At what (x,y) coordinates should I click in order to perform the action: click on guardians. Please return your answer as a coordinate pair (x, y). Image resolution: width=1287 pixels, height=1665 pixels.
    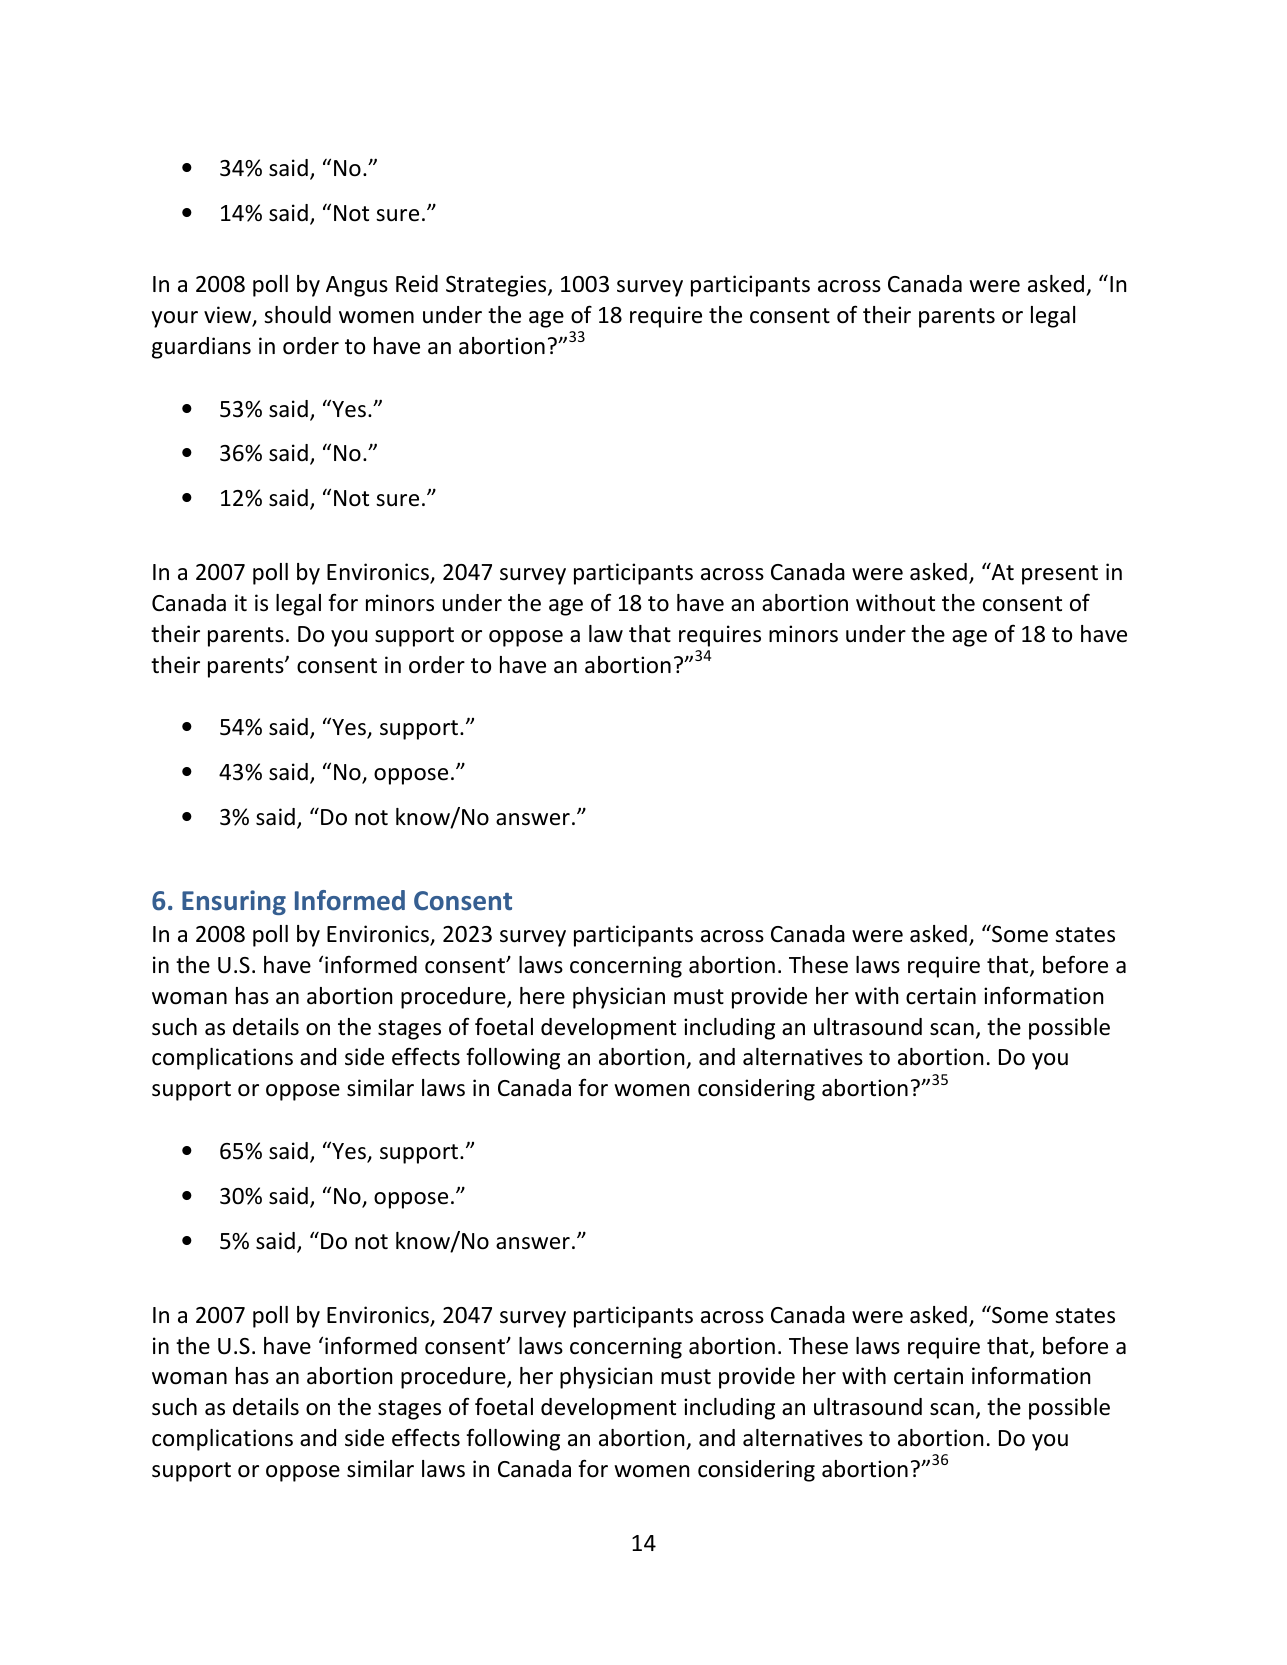
    Looking at the image, I should click on (201, 348).
